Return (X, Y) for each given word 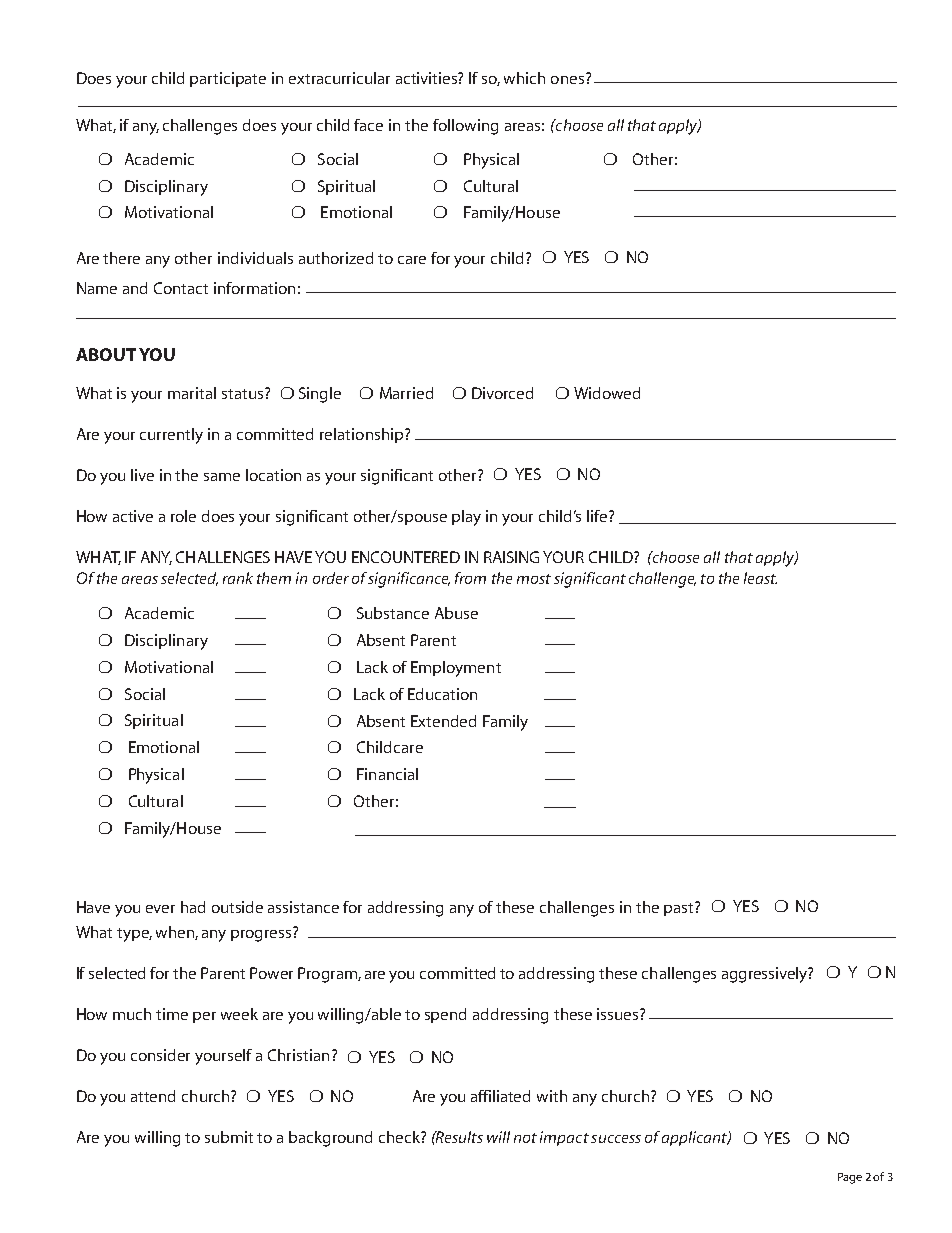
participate (228, 79)
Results (458, 1137)
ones (567, 80)
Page (850, 1178)
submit (229, 1137)
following (465, 127)
